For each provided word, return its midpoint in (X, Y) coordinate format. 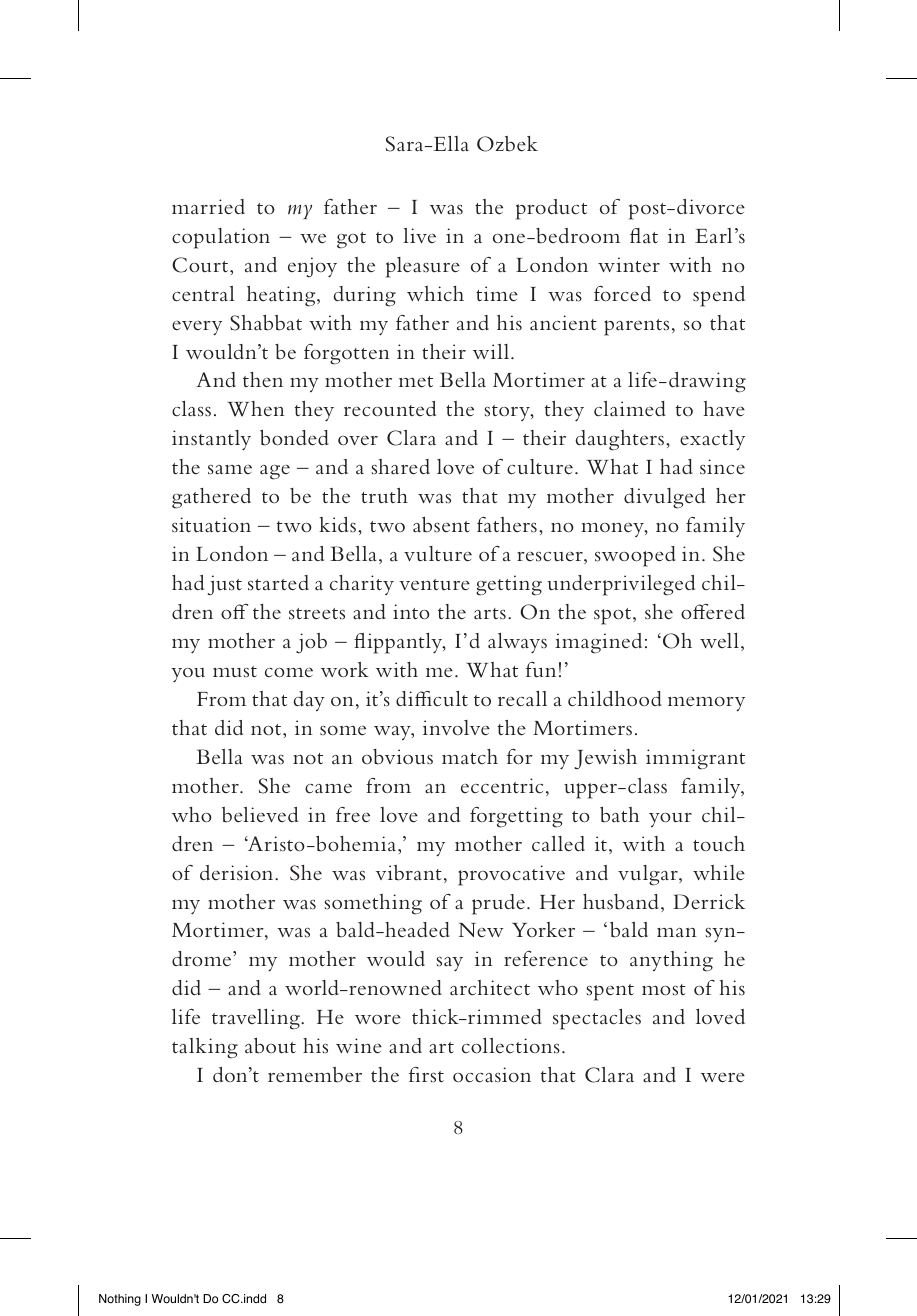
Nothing (120, 1300)
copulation (221, 238)
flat (644, 235)
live (419, 235)
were (723, 1078)
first (426, 1074)
